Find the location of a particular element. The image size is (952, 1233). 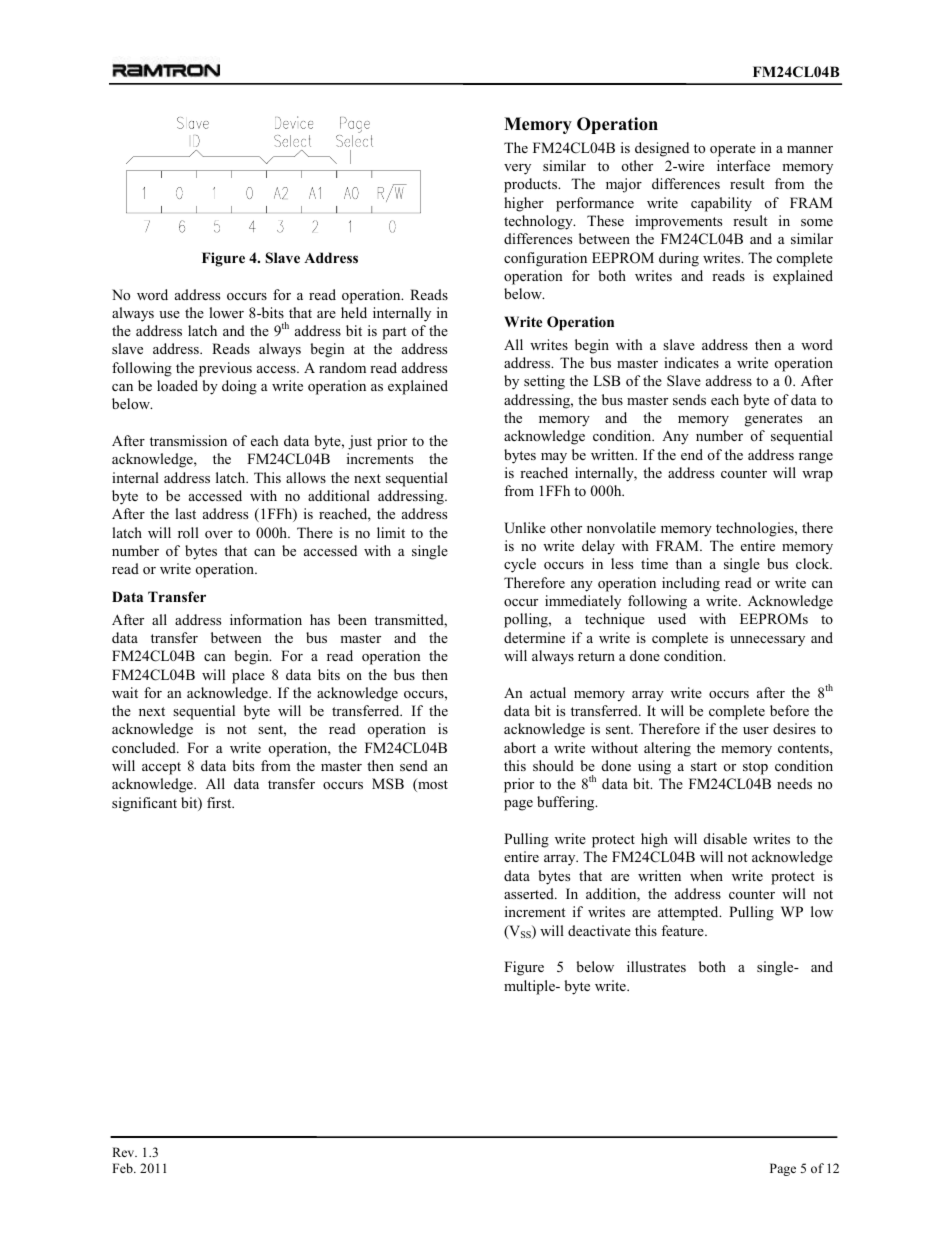

illustrates is located at coordinates (656, 966).
